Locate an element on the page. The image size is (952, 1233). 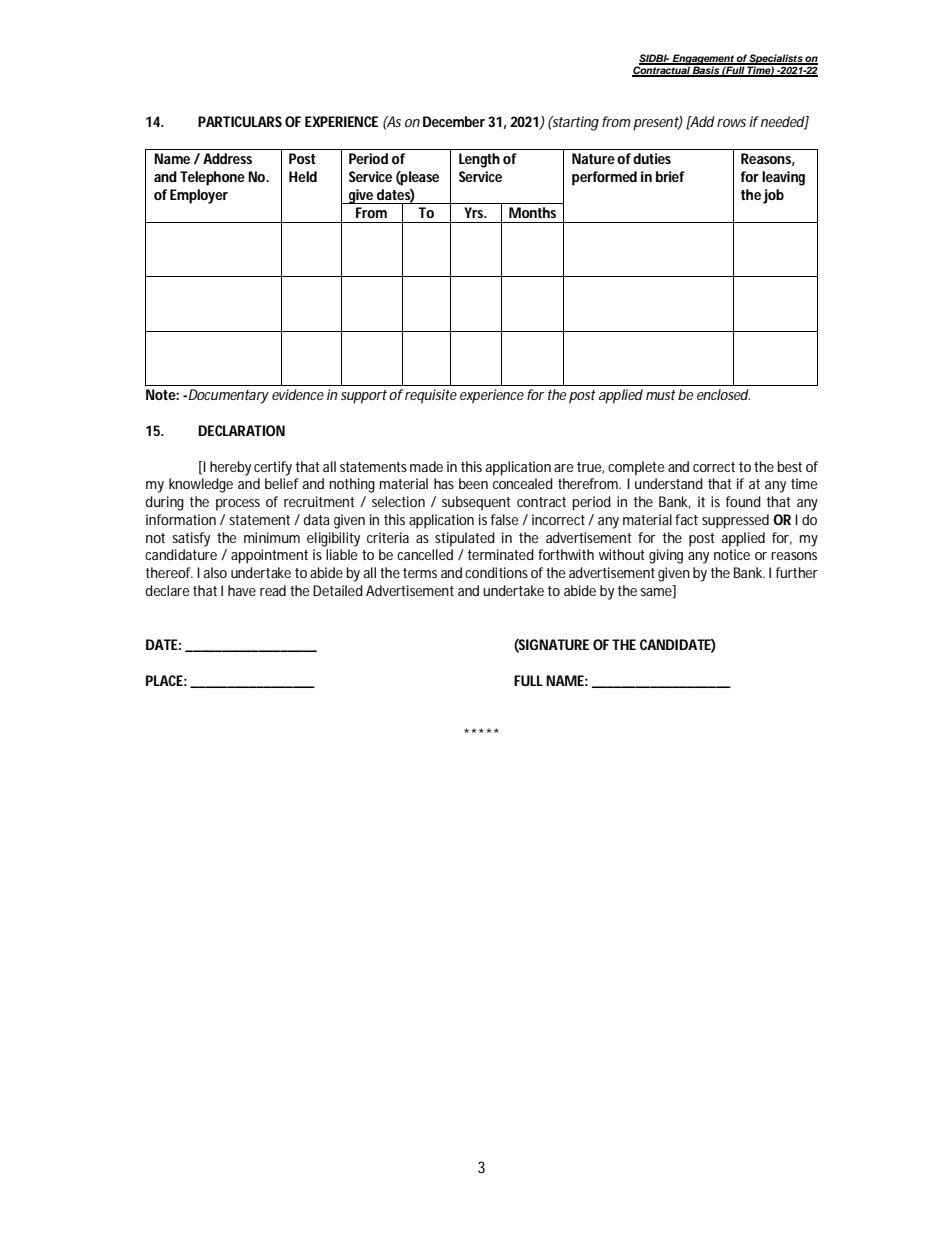
PARTICULARS is located at coordinates (240, 121).
